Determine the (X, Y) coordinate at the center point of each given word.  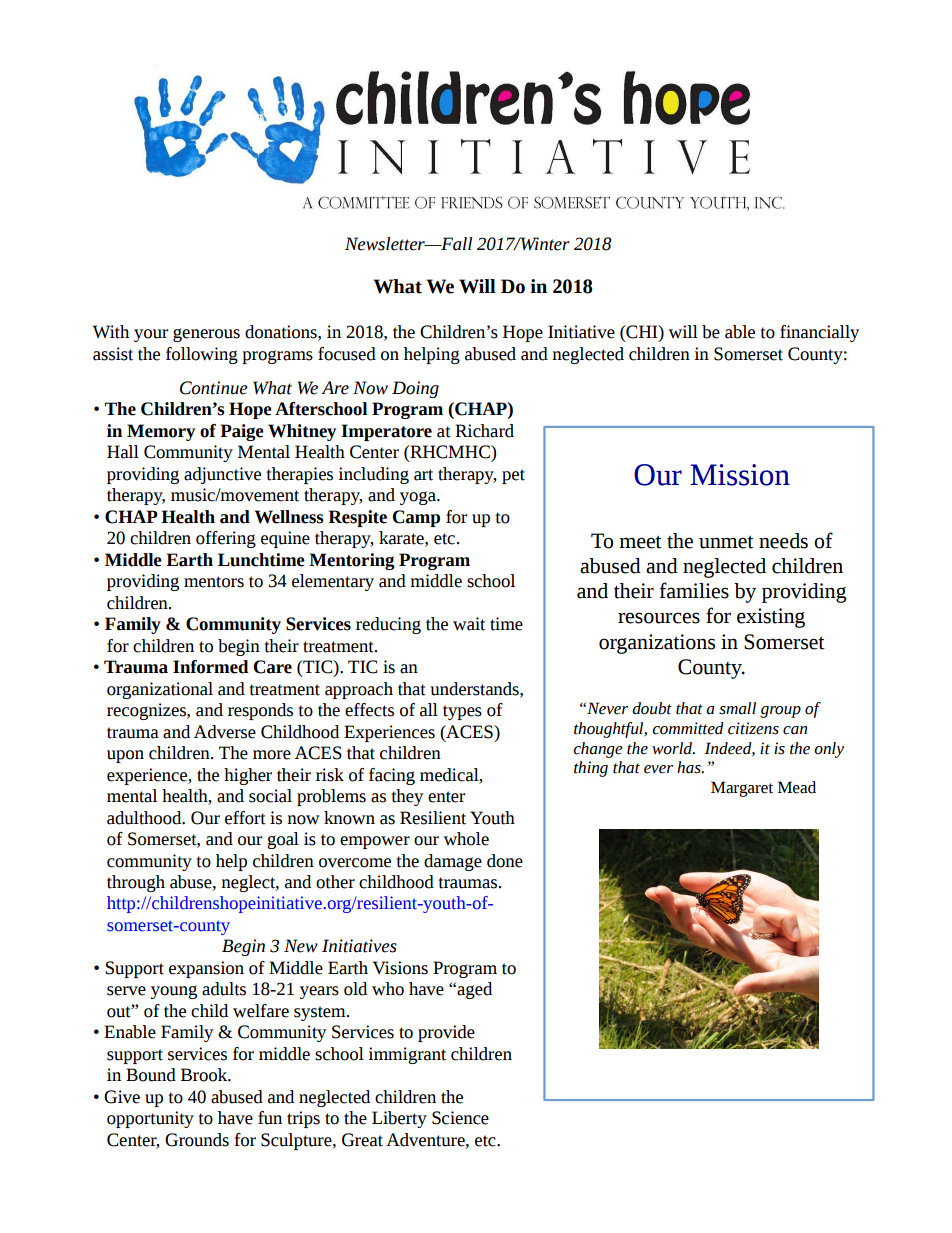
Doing (415, 389)
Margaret (742, 789)
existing (771, 618)
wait (469, 624)
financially (819, 333)
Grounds (197, 1140)
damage (453, 862)
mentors (214, 582)
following (202, 355)
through (136, 883)
